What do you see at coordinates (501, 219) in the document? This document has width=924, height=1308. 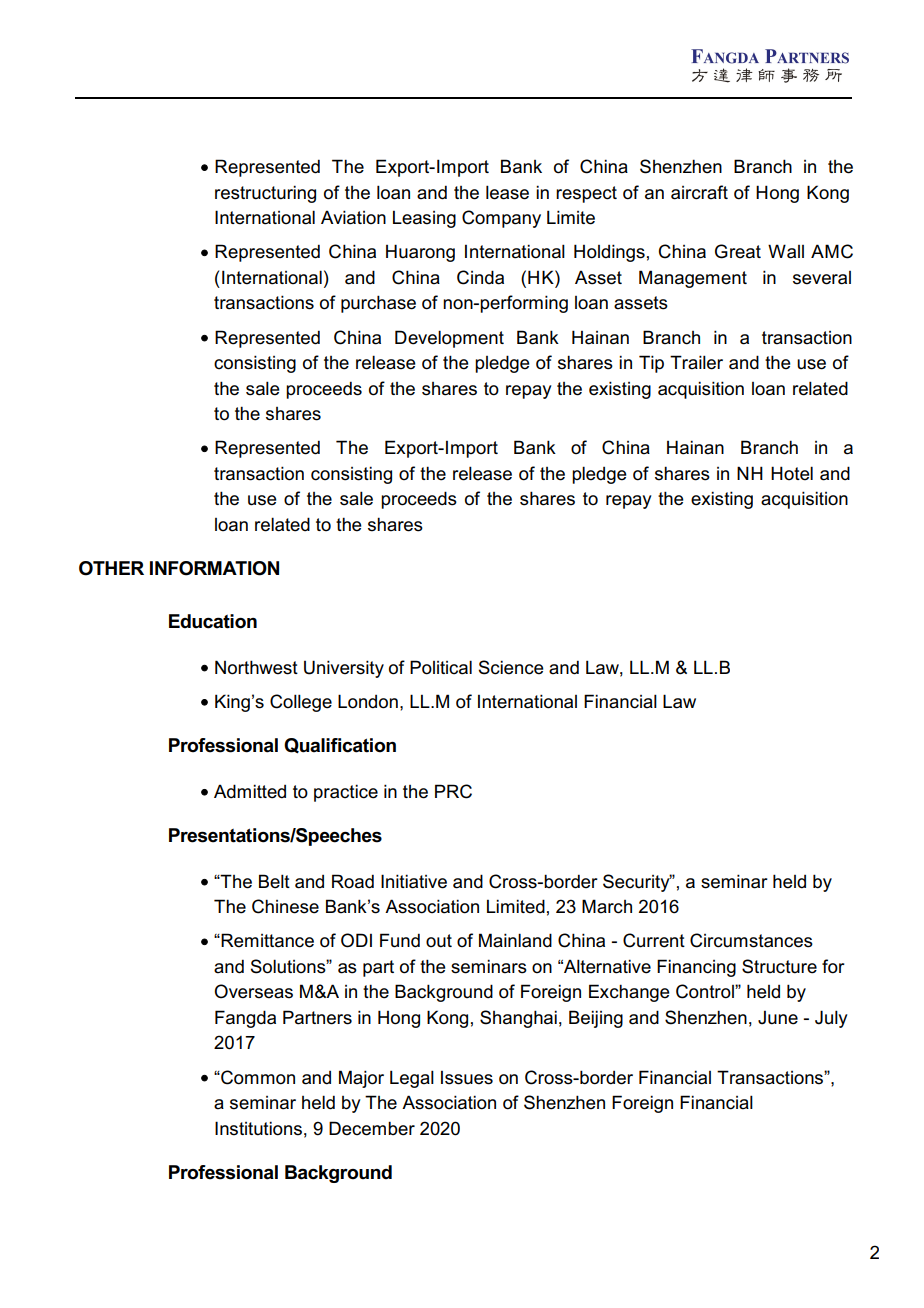 I see `Company` at bounding box center [501, 219].
